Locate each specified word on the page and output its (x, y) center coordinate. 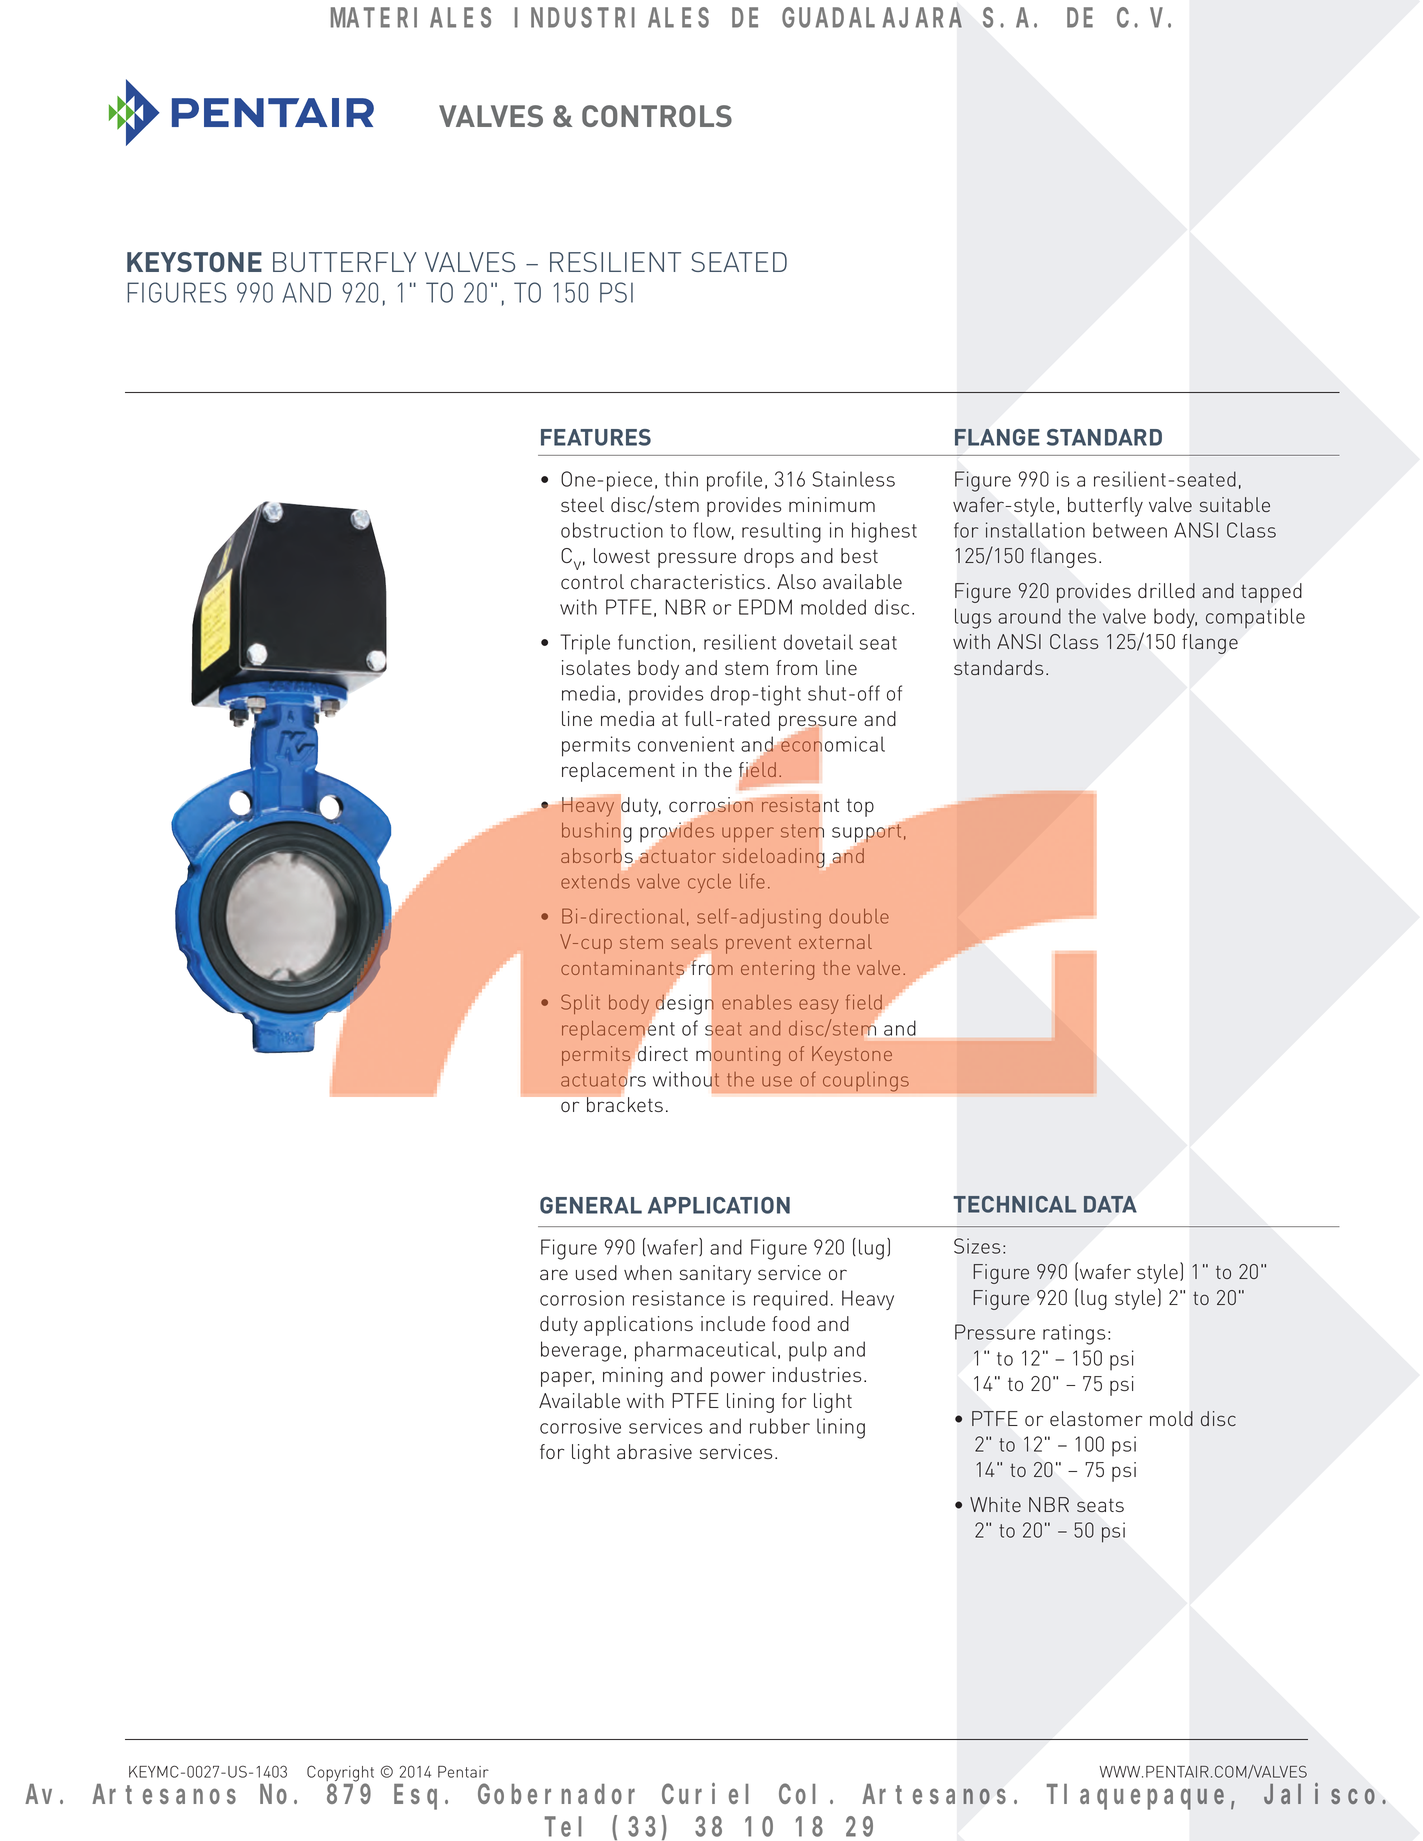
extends (595, 881)
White (995, 1504)
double (859, 916)
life (752, 881)
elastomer (1096, 1418)
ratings (1074, 1334)
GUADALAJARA (872, 18)
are (554, 1274)
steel (582, 504)
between (1130, 530)
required (791, 1300)
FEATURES (596, 437)
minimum (832, 504)
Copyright (340, 1774)
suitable (1235, 504)
